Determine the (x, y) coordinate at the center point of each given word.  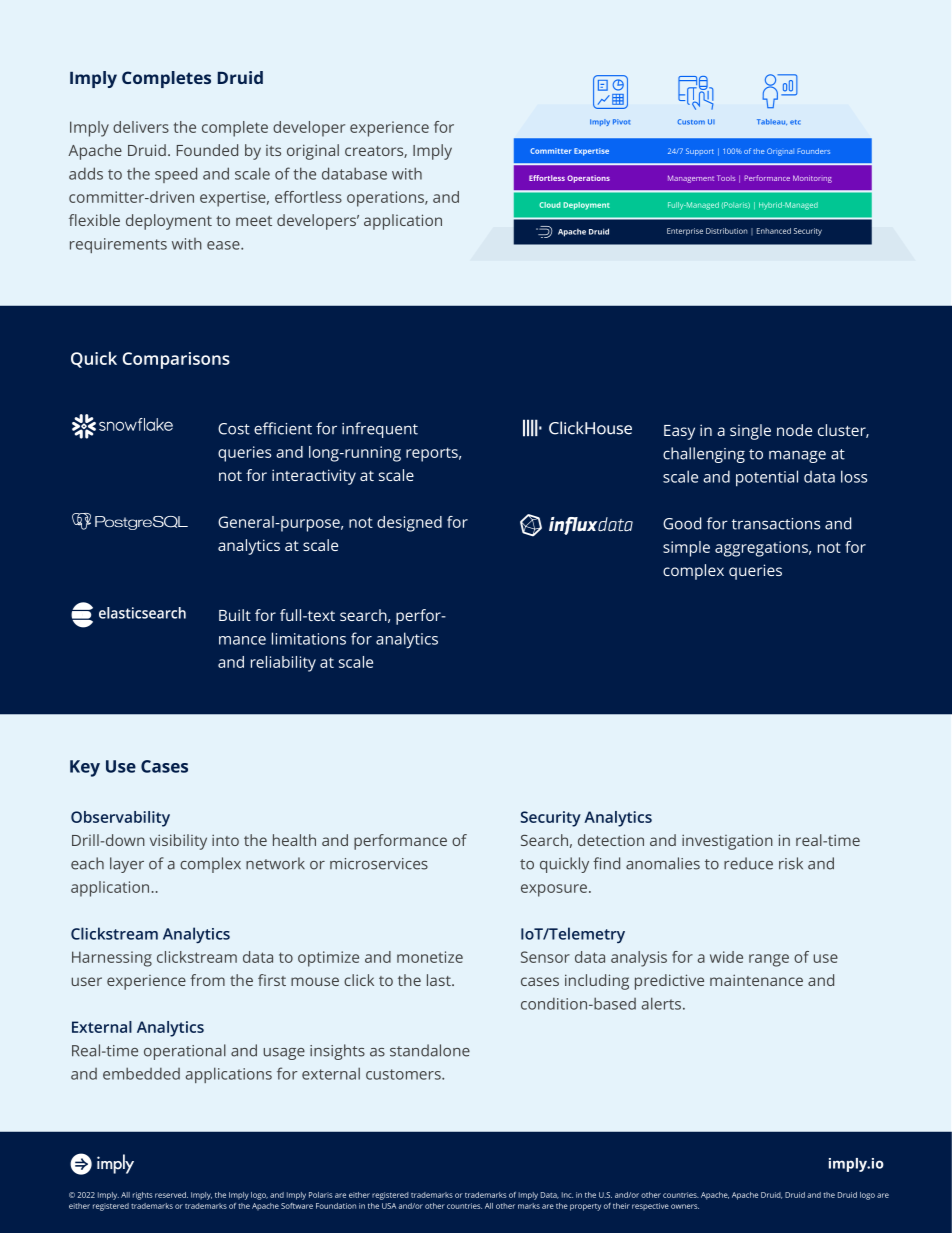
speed (176, 175)
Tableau (772, 122)
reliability (283, 664)
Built (235, 615)
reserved (171, 1195)
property (585, 1207)
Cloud (550, 205)
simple (686, 549)
